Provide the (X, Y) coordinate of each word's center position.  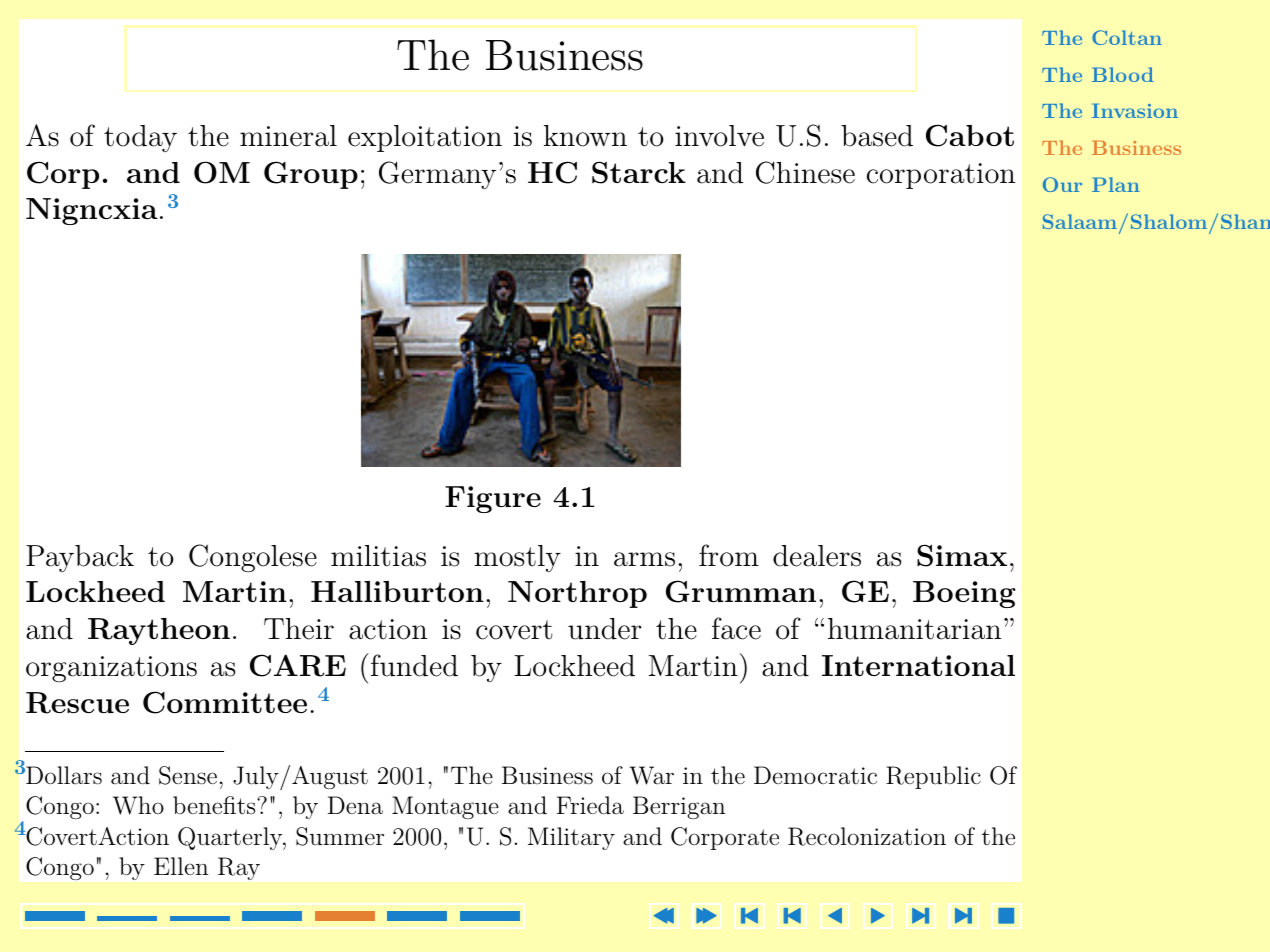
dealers (817, 556)
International (918, 665)
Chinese (805, 172)
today (140, 138)
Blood (1123, 74)
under (604, 629)
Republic (933, 777)
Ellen (181, 866)
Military (571, 838)
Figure (493, 499)
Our (1062, 184)
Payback (80, 558)
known (585, 136)
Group (311, 175)
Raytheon (159, 631)
